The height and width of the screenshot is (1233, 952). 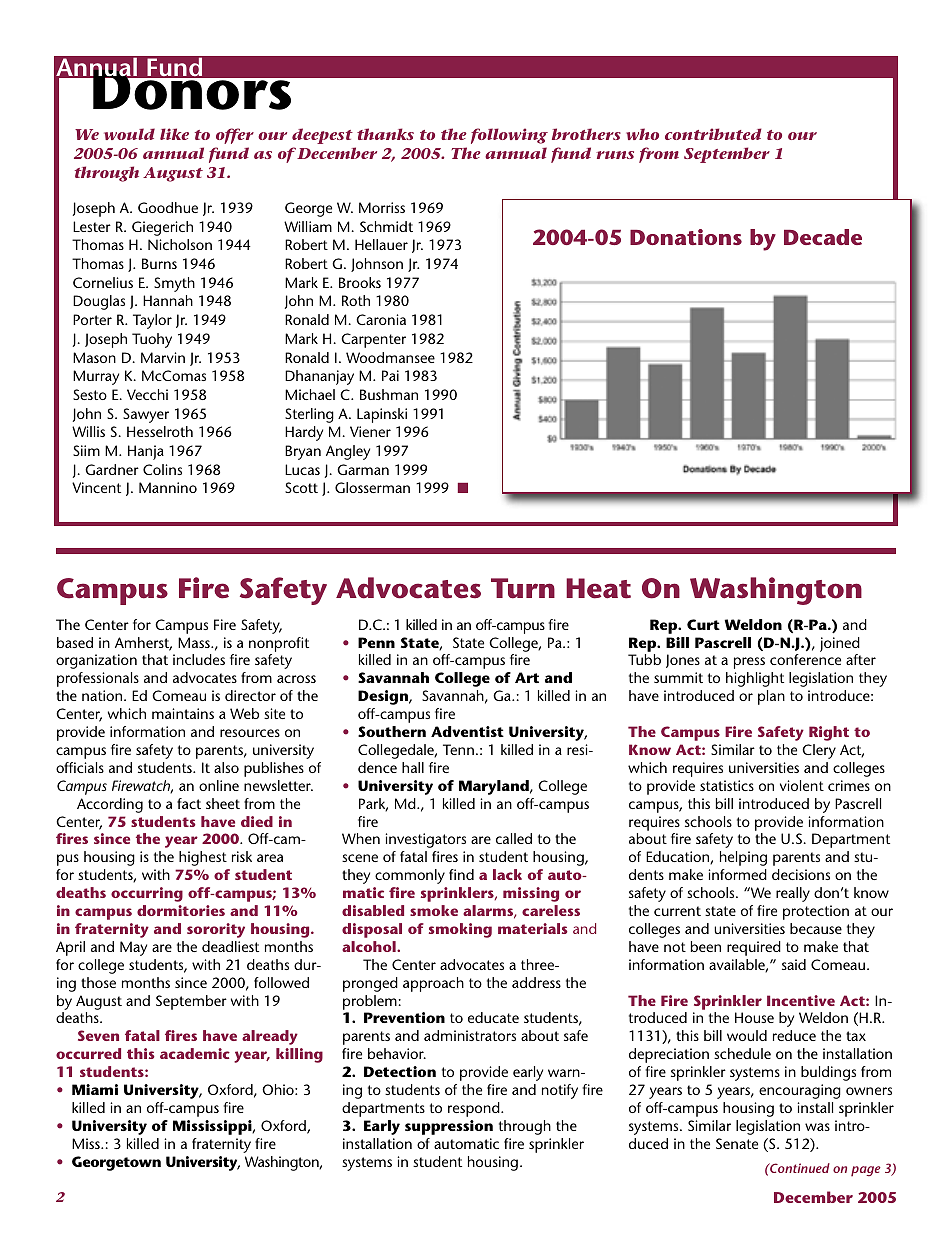 What do you see at coordinates (146, 415) in the screenshot?
I see `Sawyer` at bounding box center [146, 415].
